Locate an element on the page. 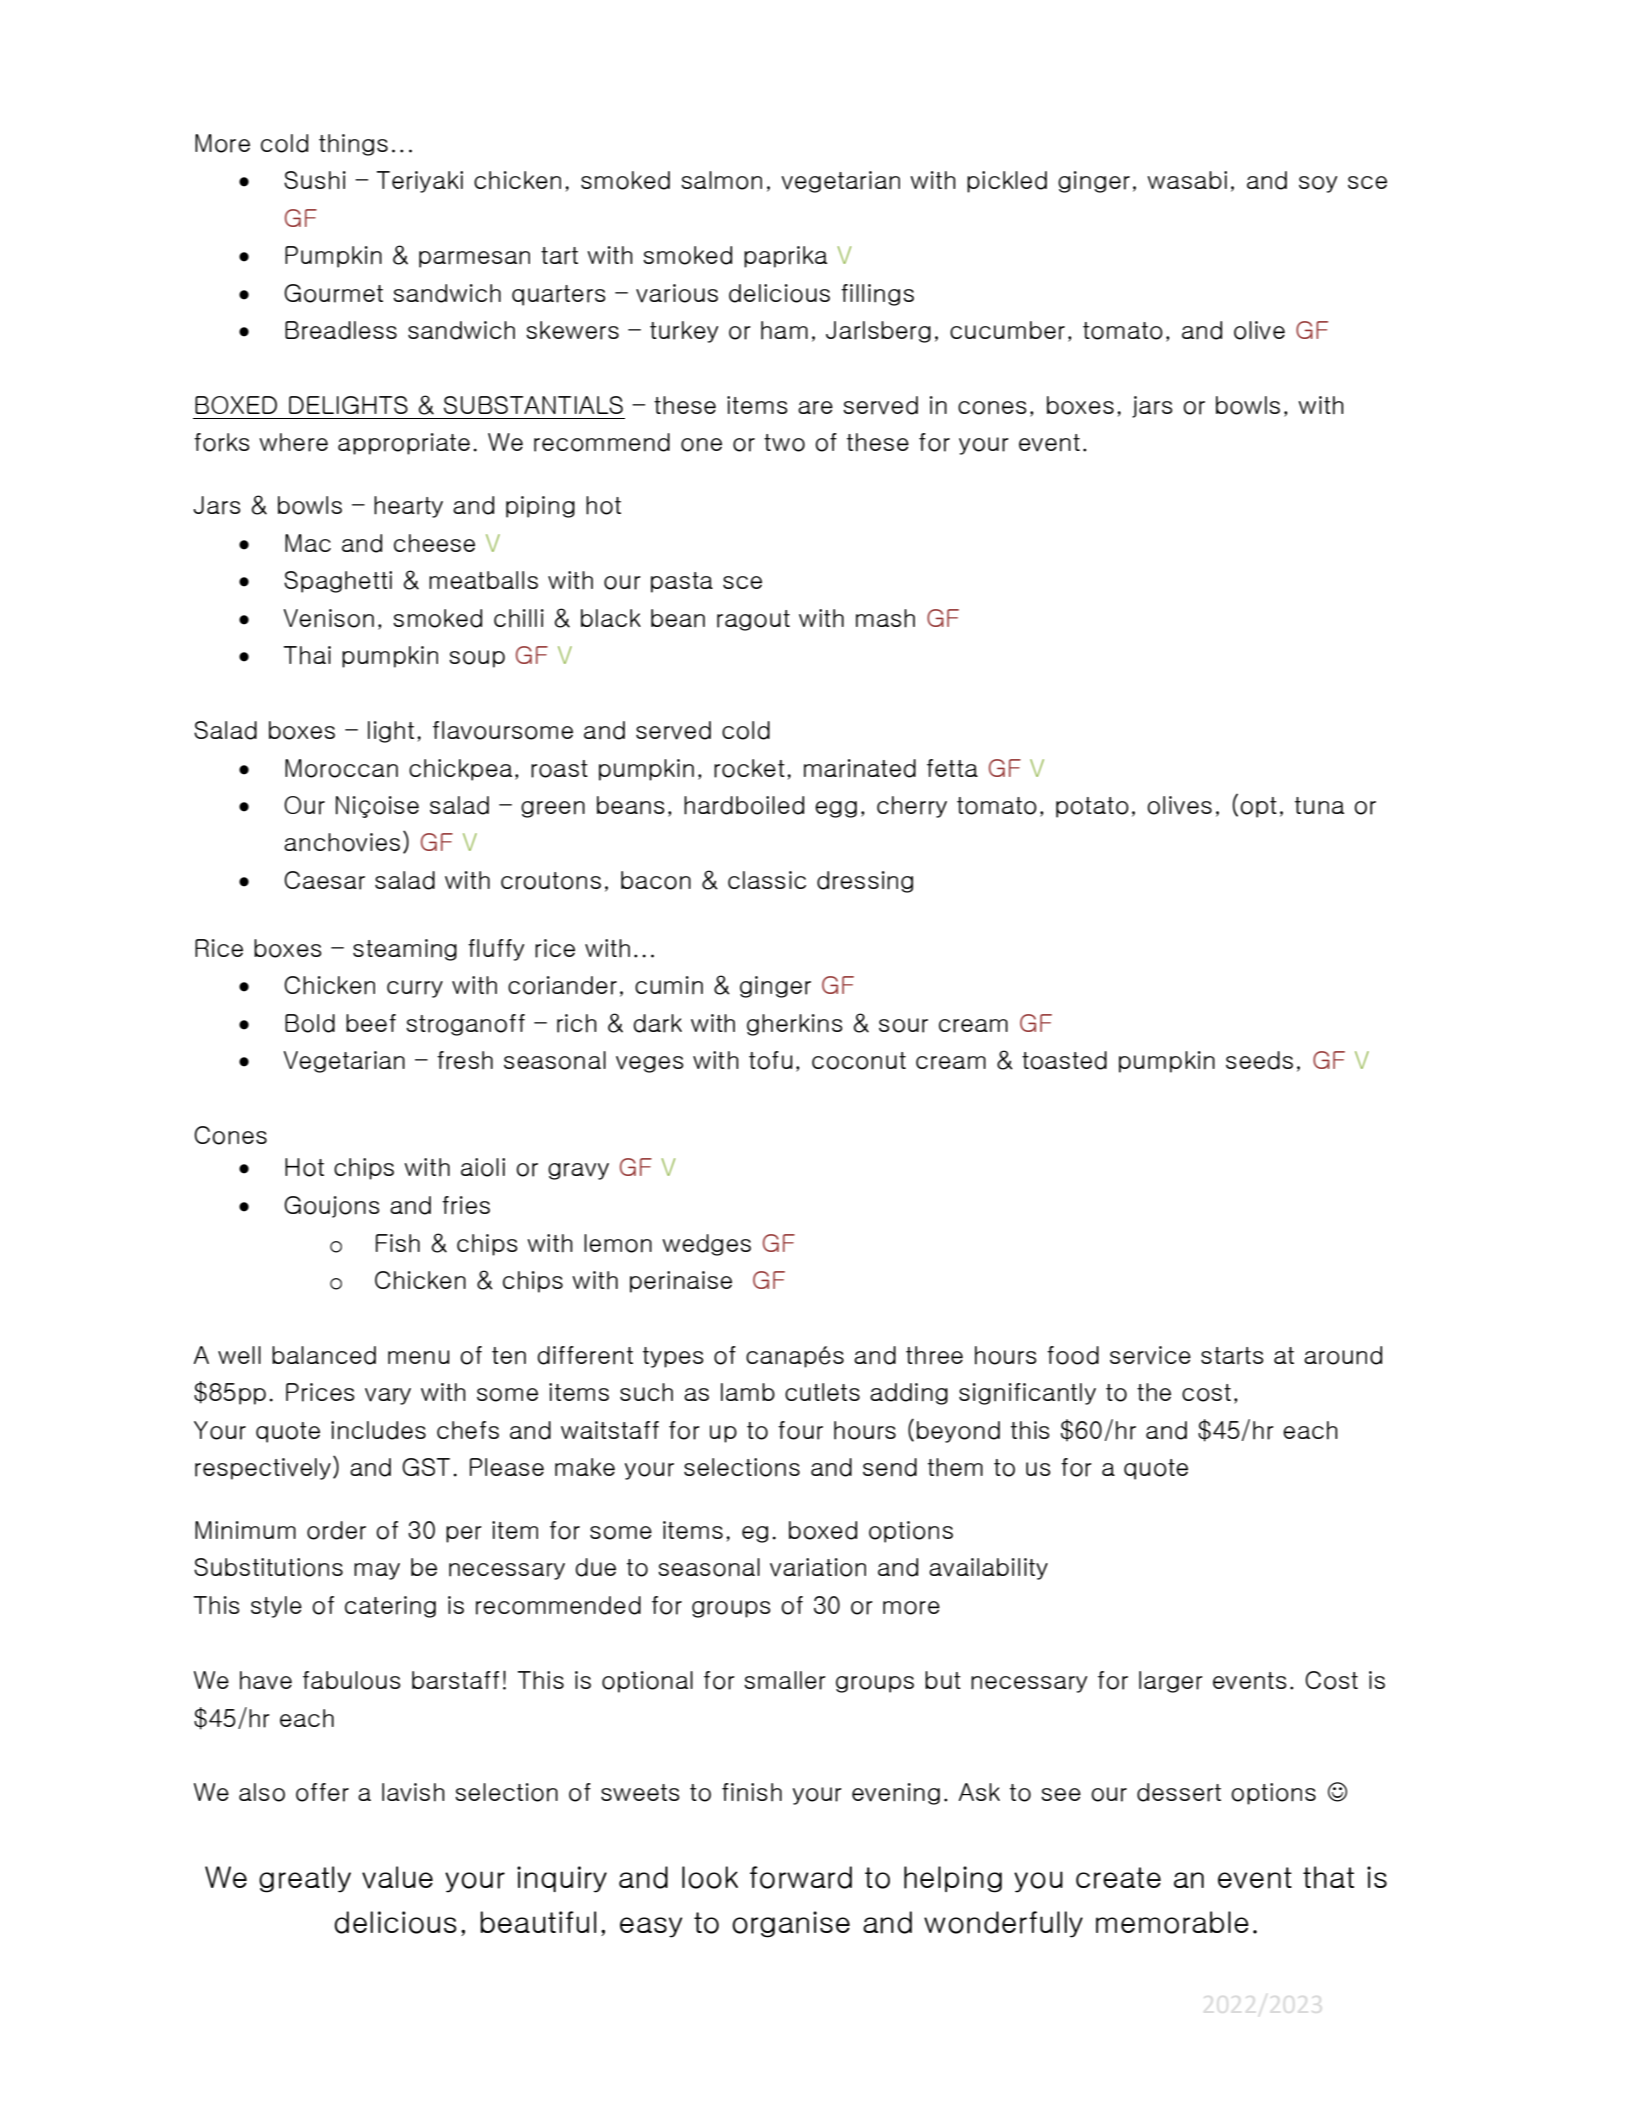 The width and height of the page is (1631, 2111). value is located at coordinates (397, 1877).
